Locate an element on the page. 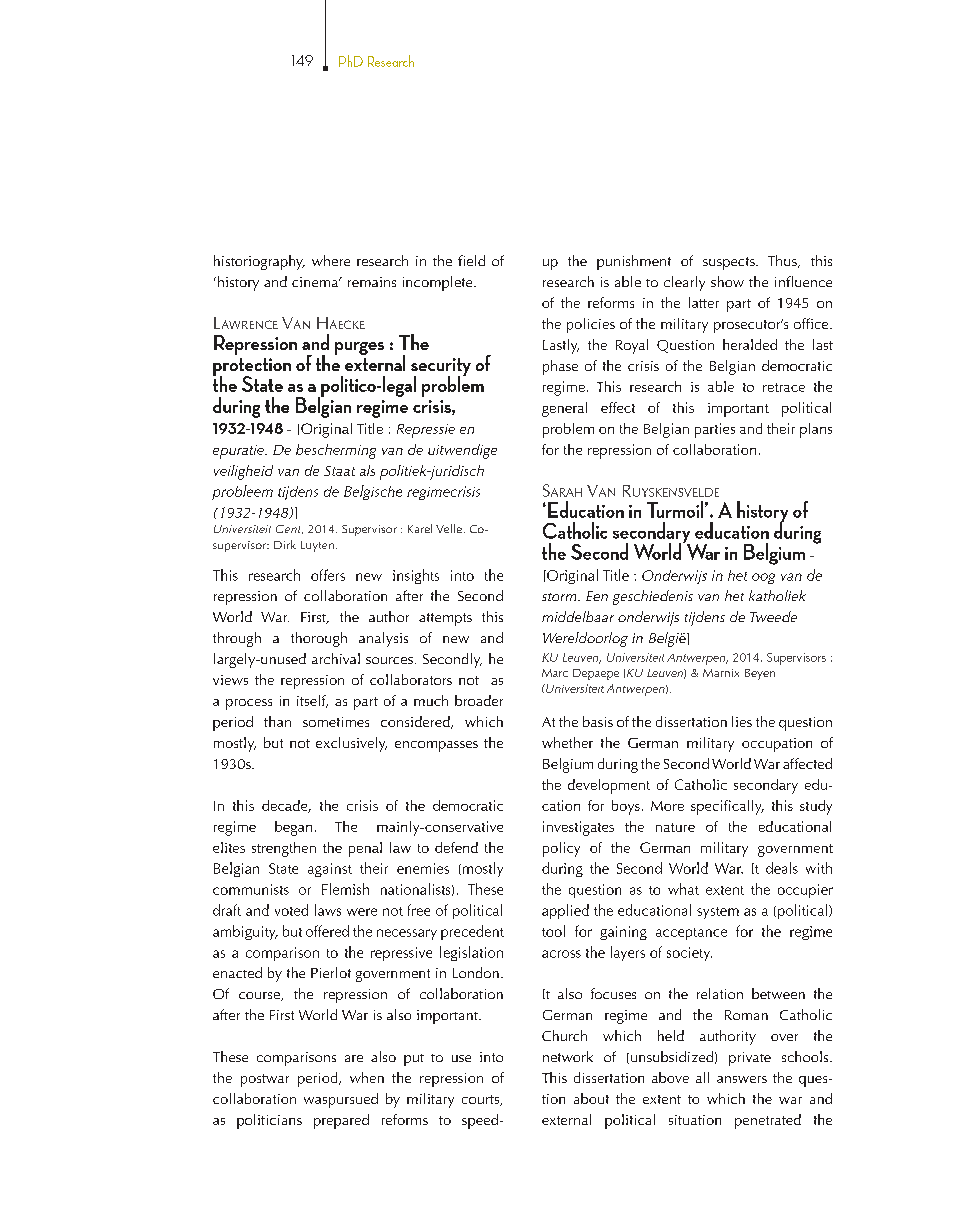 The height and width of the document is (1232, 959). itself is located at coordinates (312, 701).
